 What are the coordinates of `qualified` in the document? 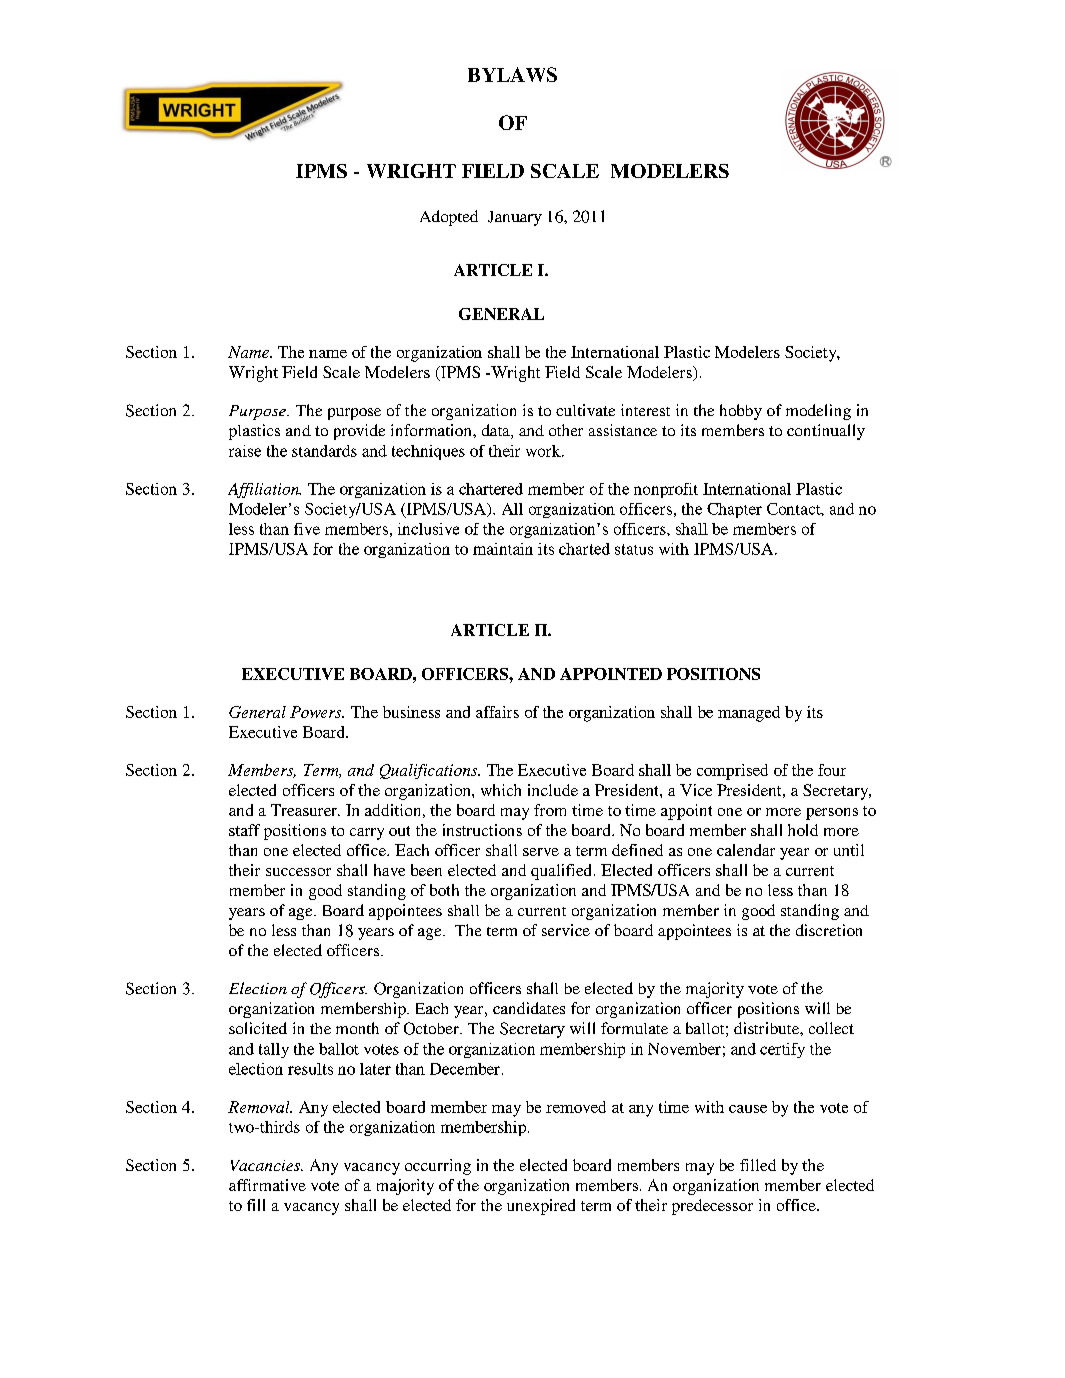 It's located at (563, 872).
